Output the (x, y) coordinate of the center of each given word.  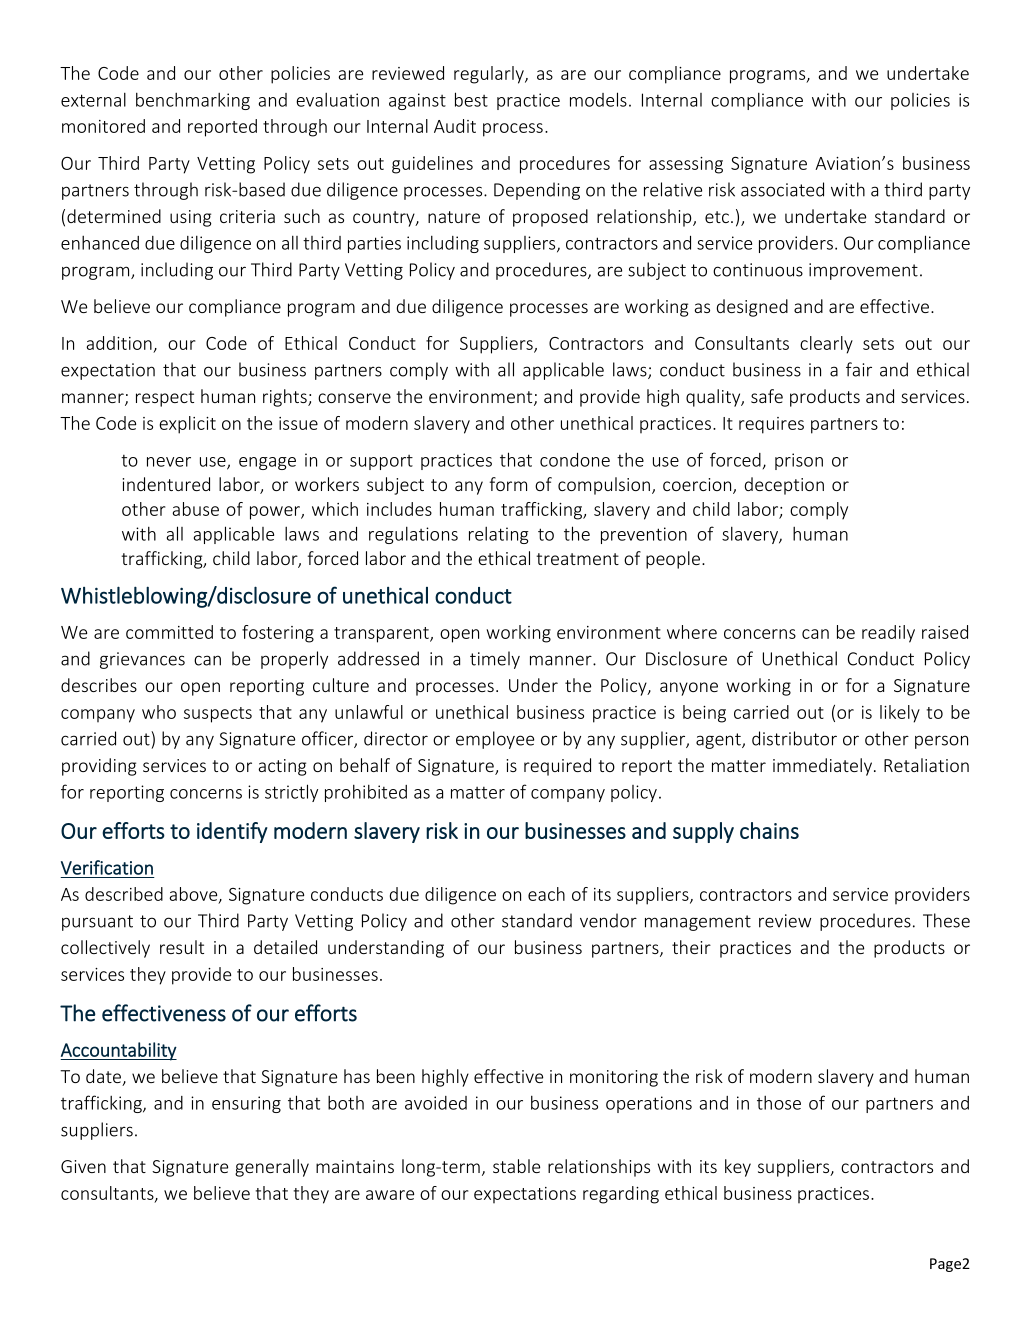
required (557, 767)
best (471, 99)
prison (799, 461)
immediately (824, 767)
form (508, 484)
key (738, 1168)
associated (782, 189)
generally (272, 1168)
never (169, 462)
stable (516, 1166)
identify (232, 832)
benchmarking (193, 101)
